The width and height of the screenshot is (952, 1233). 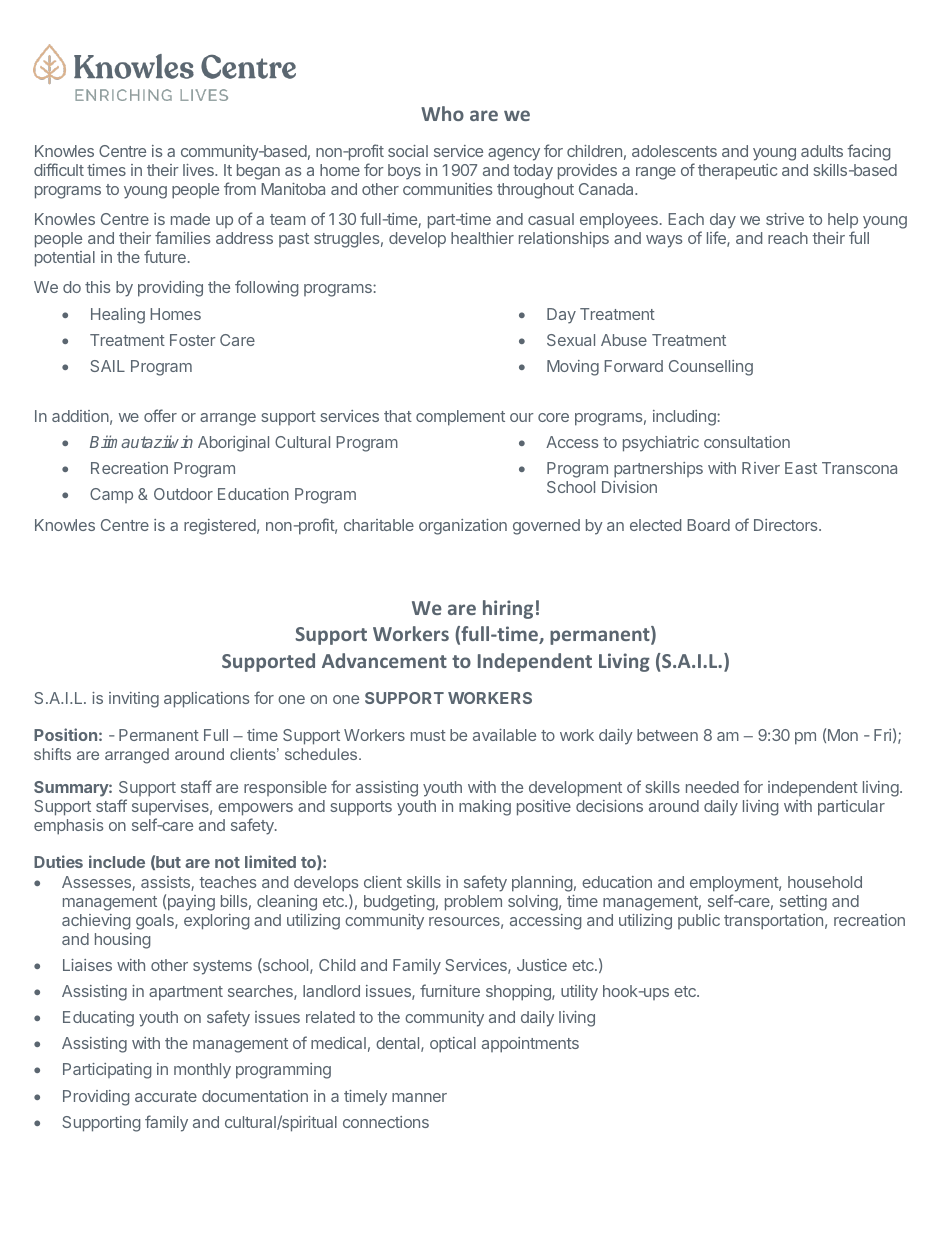 What do you see at coordinates (463, 527) in the screenshot?
I see `organization` at bounding box center [463, 527].
